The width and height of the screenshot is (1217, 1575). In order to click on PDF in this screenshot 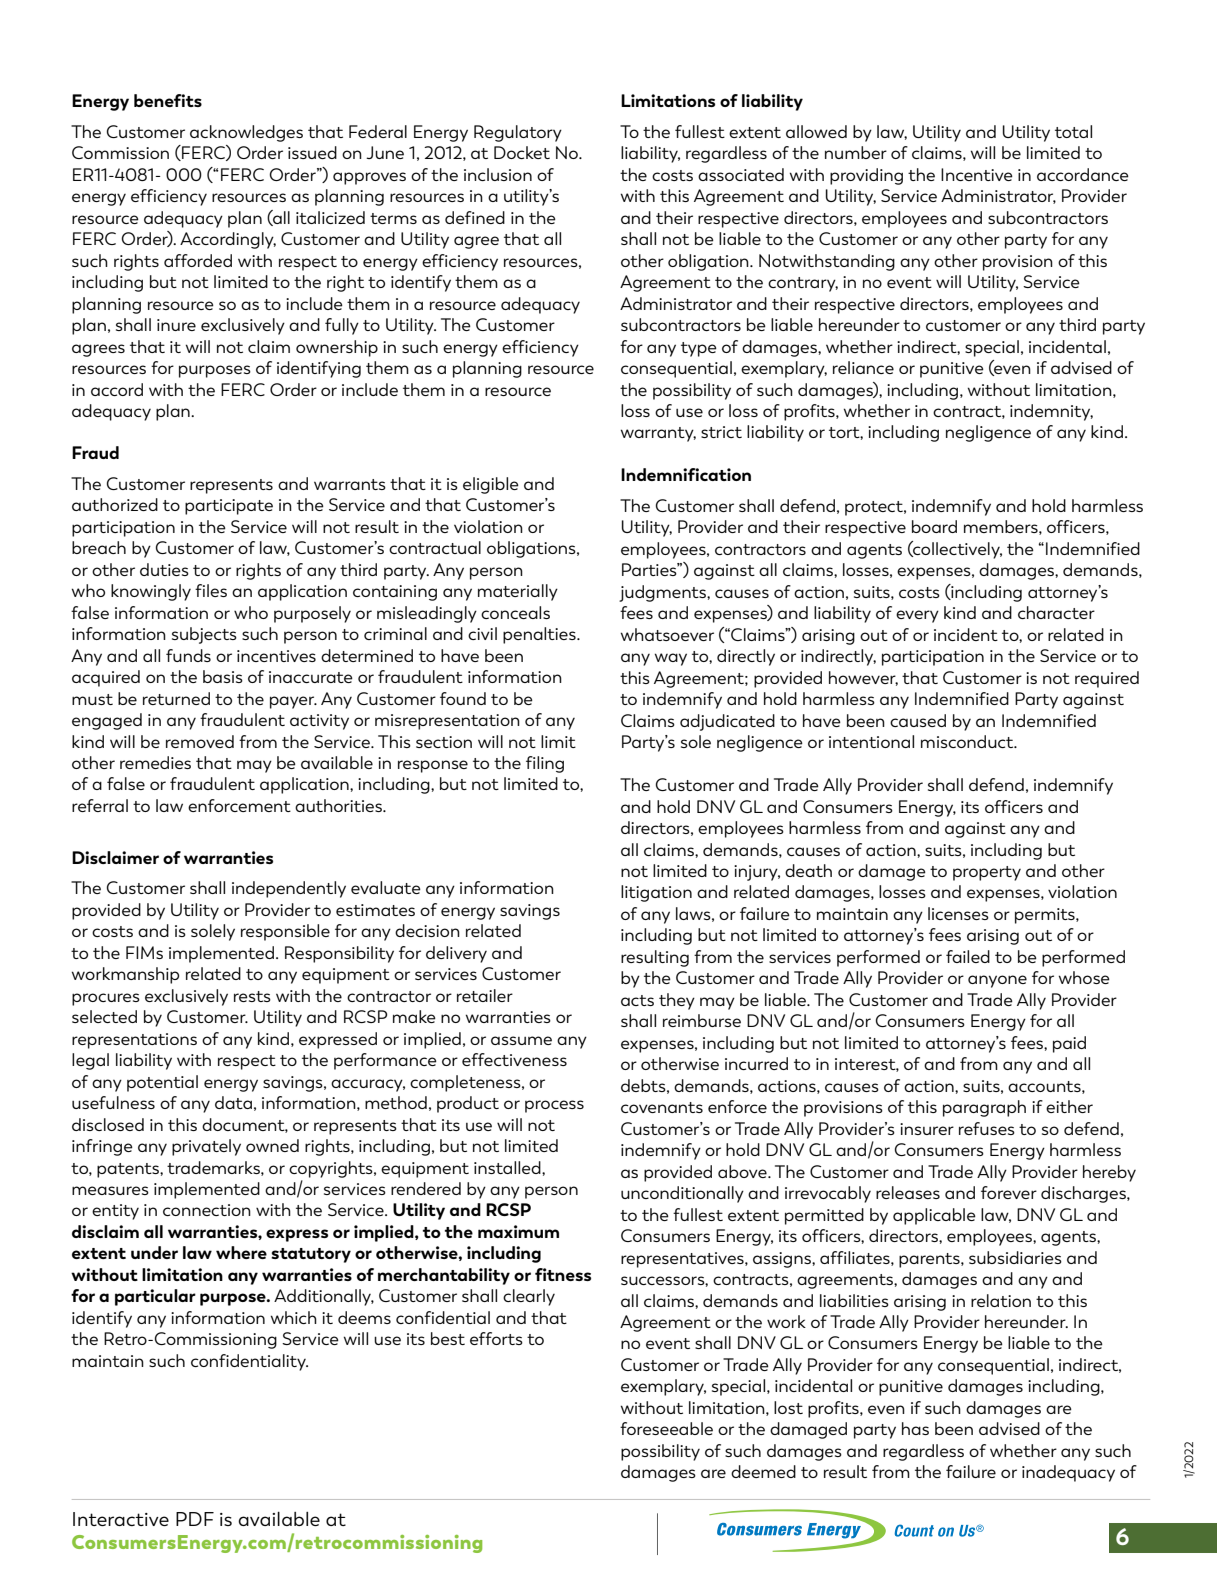, I will do `click(195, 1519)`.
